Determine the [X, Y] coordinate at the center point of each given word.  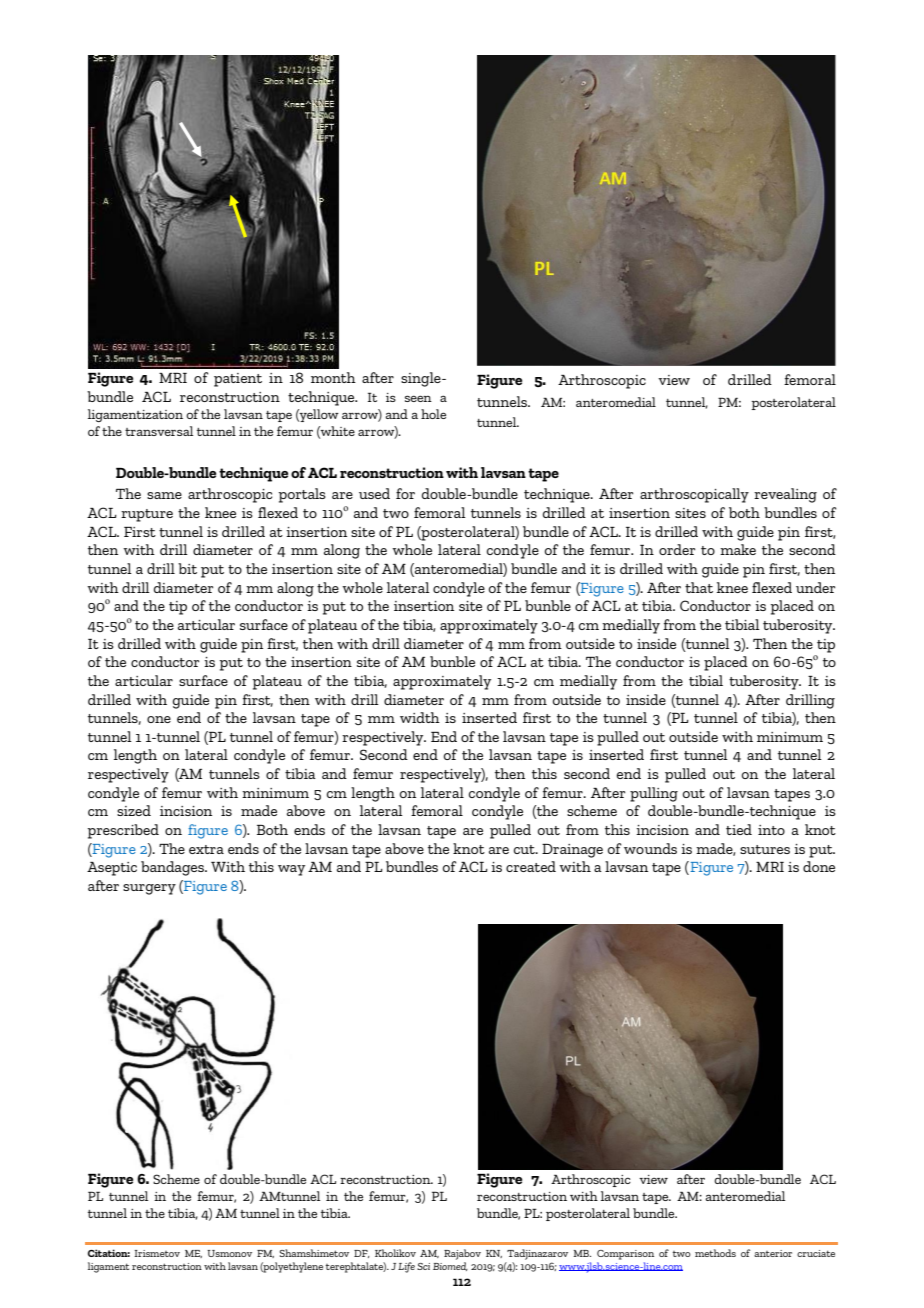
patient [238, 380]
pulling [654, 794]
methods [715, 1253]
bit [187, 568]
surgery [149, 889]
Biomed [450, 1266]
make [738, 549]
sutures [765, 849]
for [405, 493]
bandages [174, 868]
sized [134, 810]
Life [406, 1267]
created [531, 866]
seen [418, 398]
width [420, 717]
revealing [785, 495]
